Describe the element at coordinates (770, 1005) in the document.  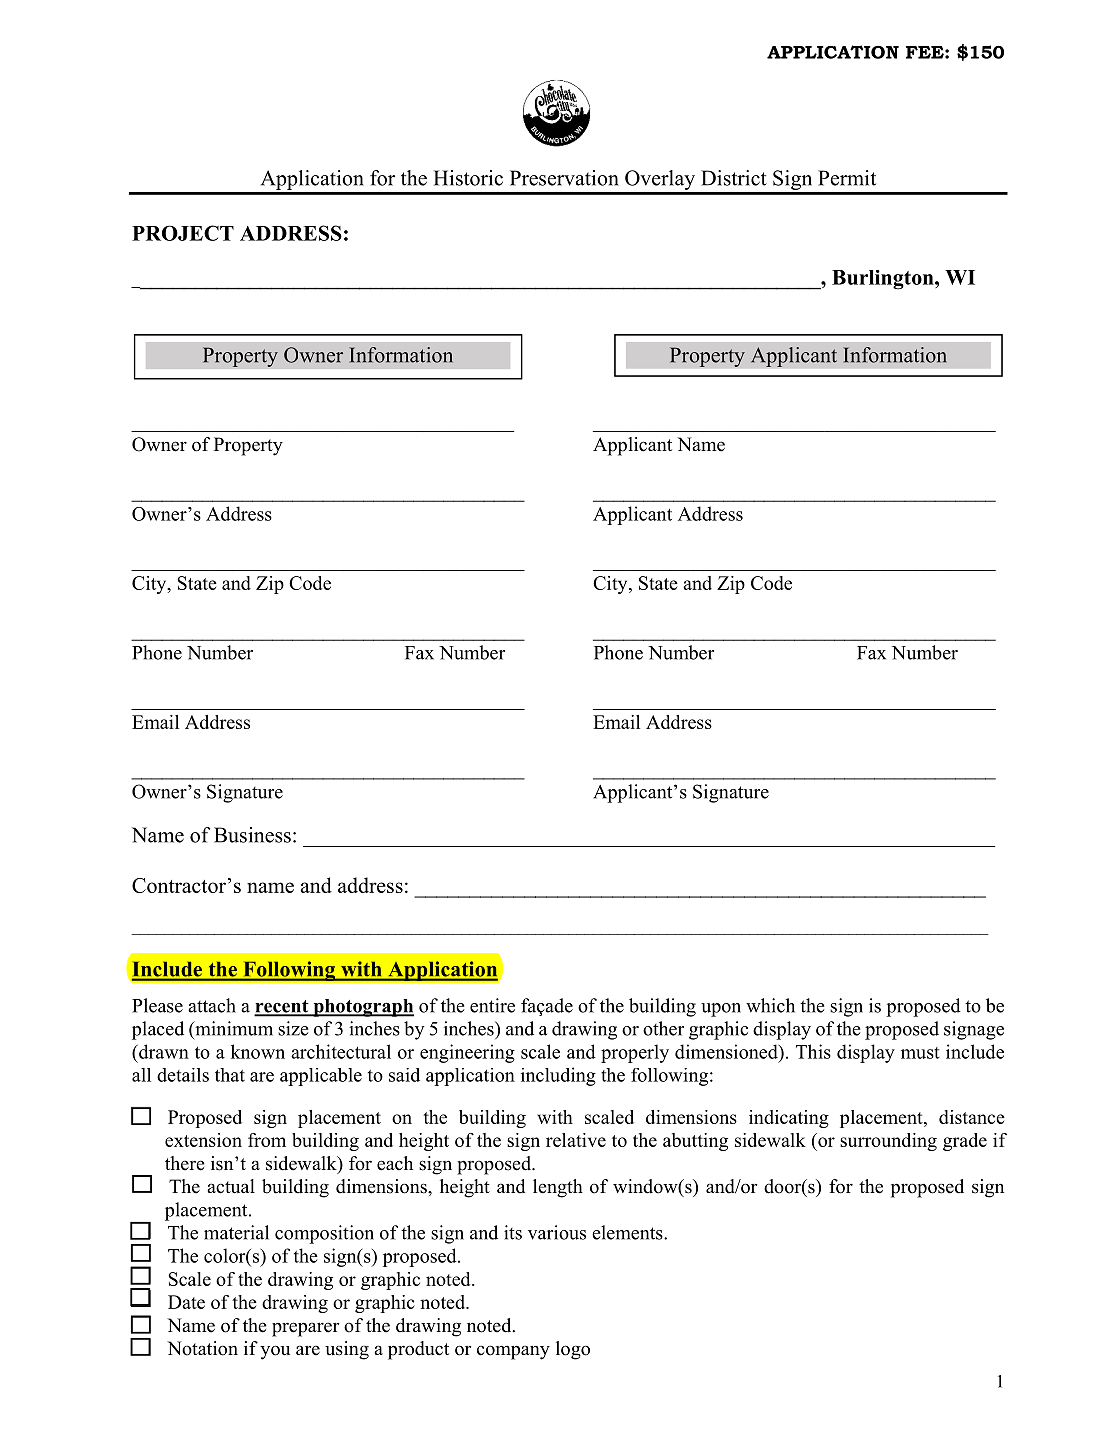
I see `which` at that location.
